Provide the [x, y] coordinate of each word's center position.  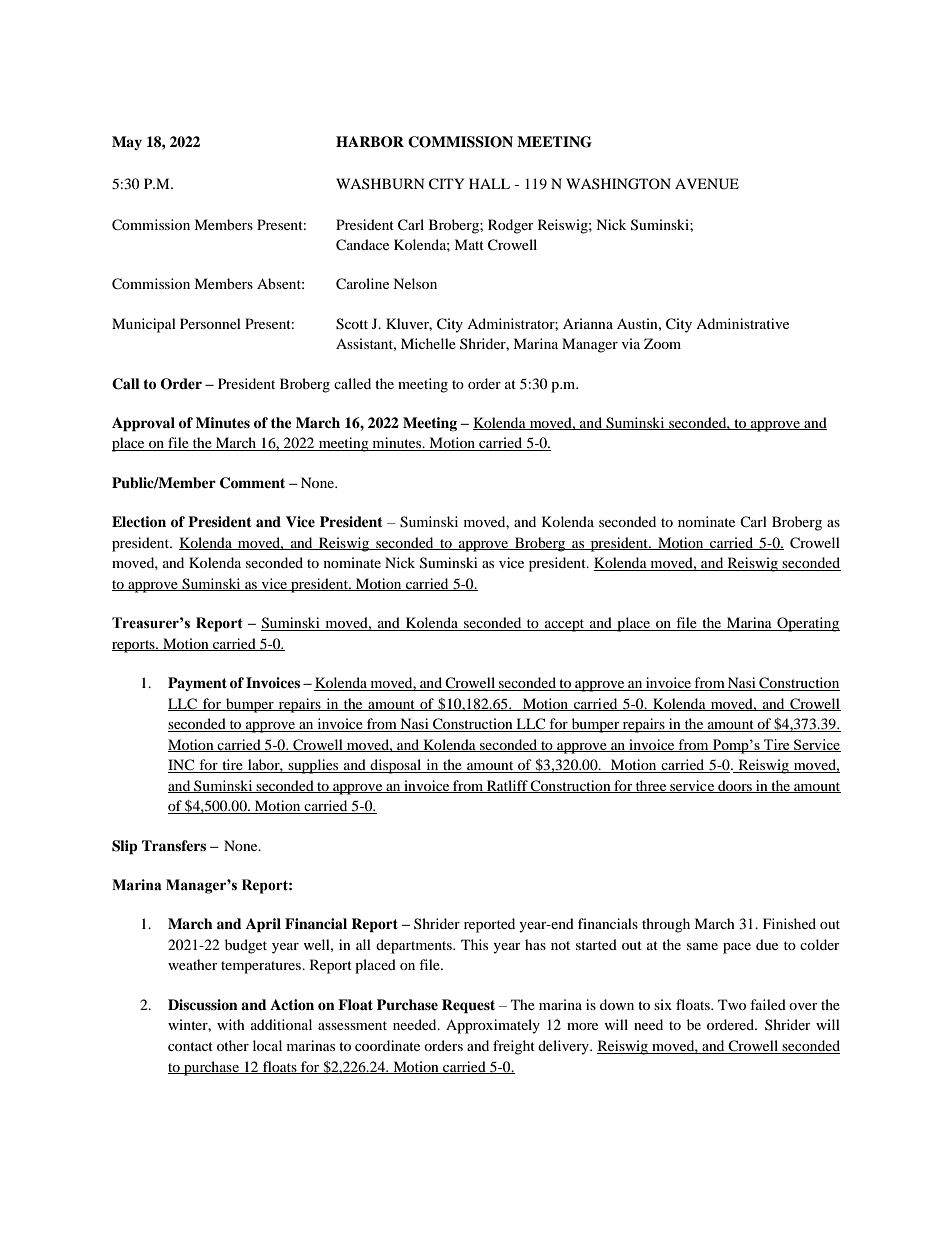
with [231, 1024]
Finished [789, 923]
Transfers [174, 845]
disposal [396, 766]
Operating [807, 624]
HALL [489, 183]
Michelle [428, 343]
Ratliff [507, 786]
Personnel [210, 323]
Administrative [742, 323]
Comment [252, 483]
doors [735, 786]
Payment [197, 684]
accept [565, 625]
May [127, 143]
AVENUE [707, 184]
